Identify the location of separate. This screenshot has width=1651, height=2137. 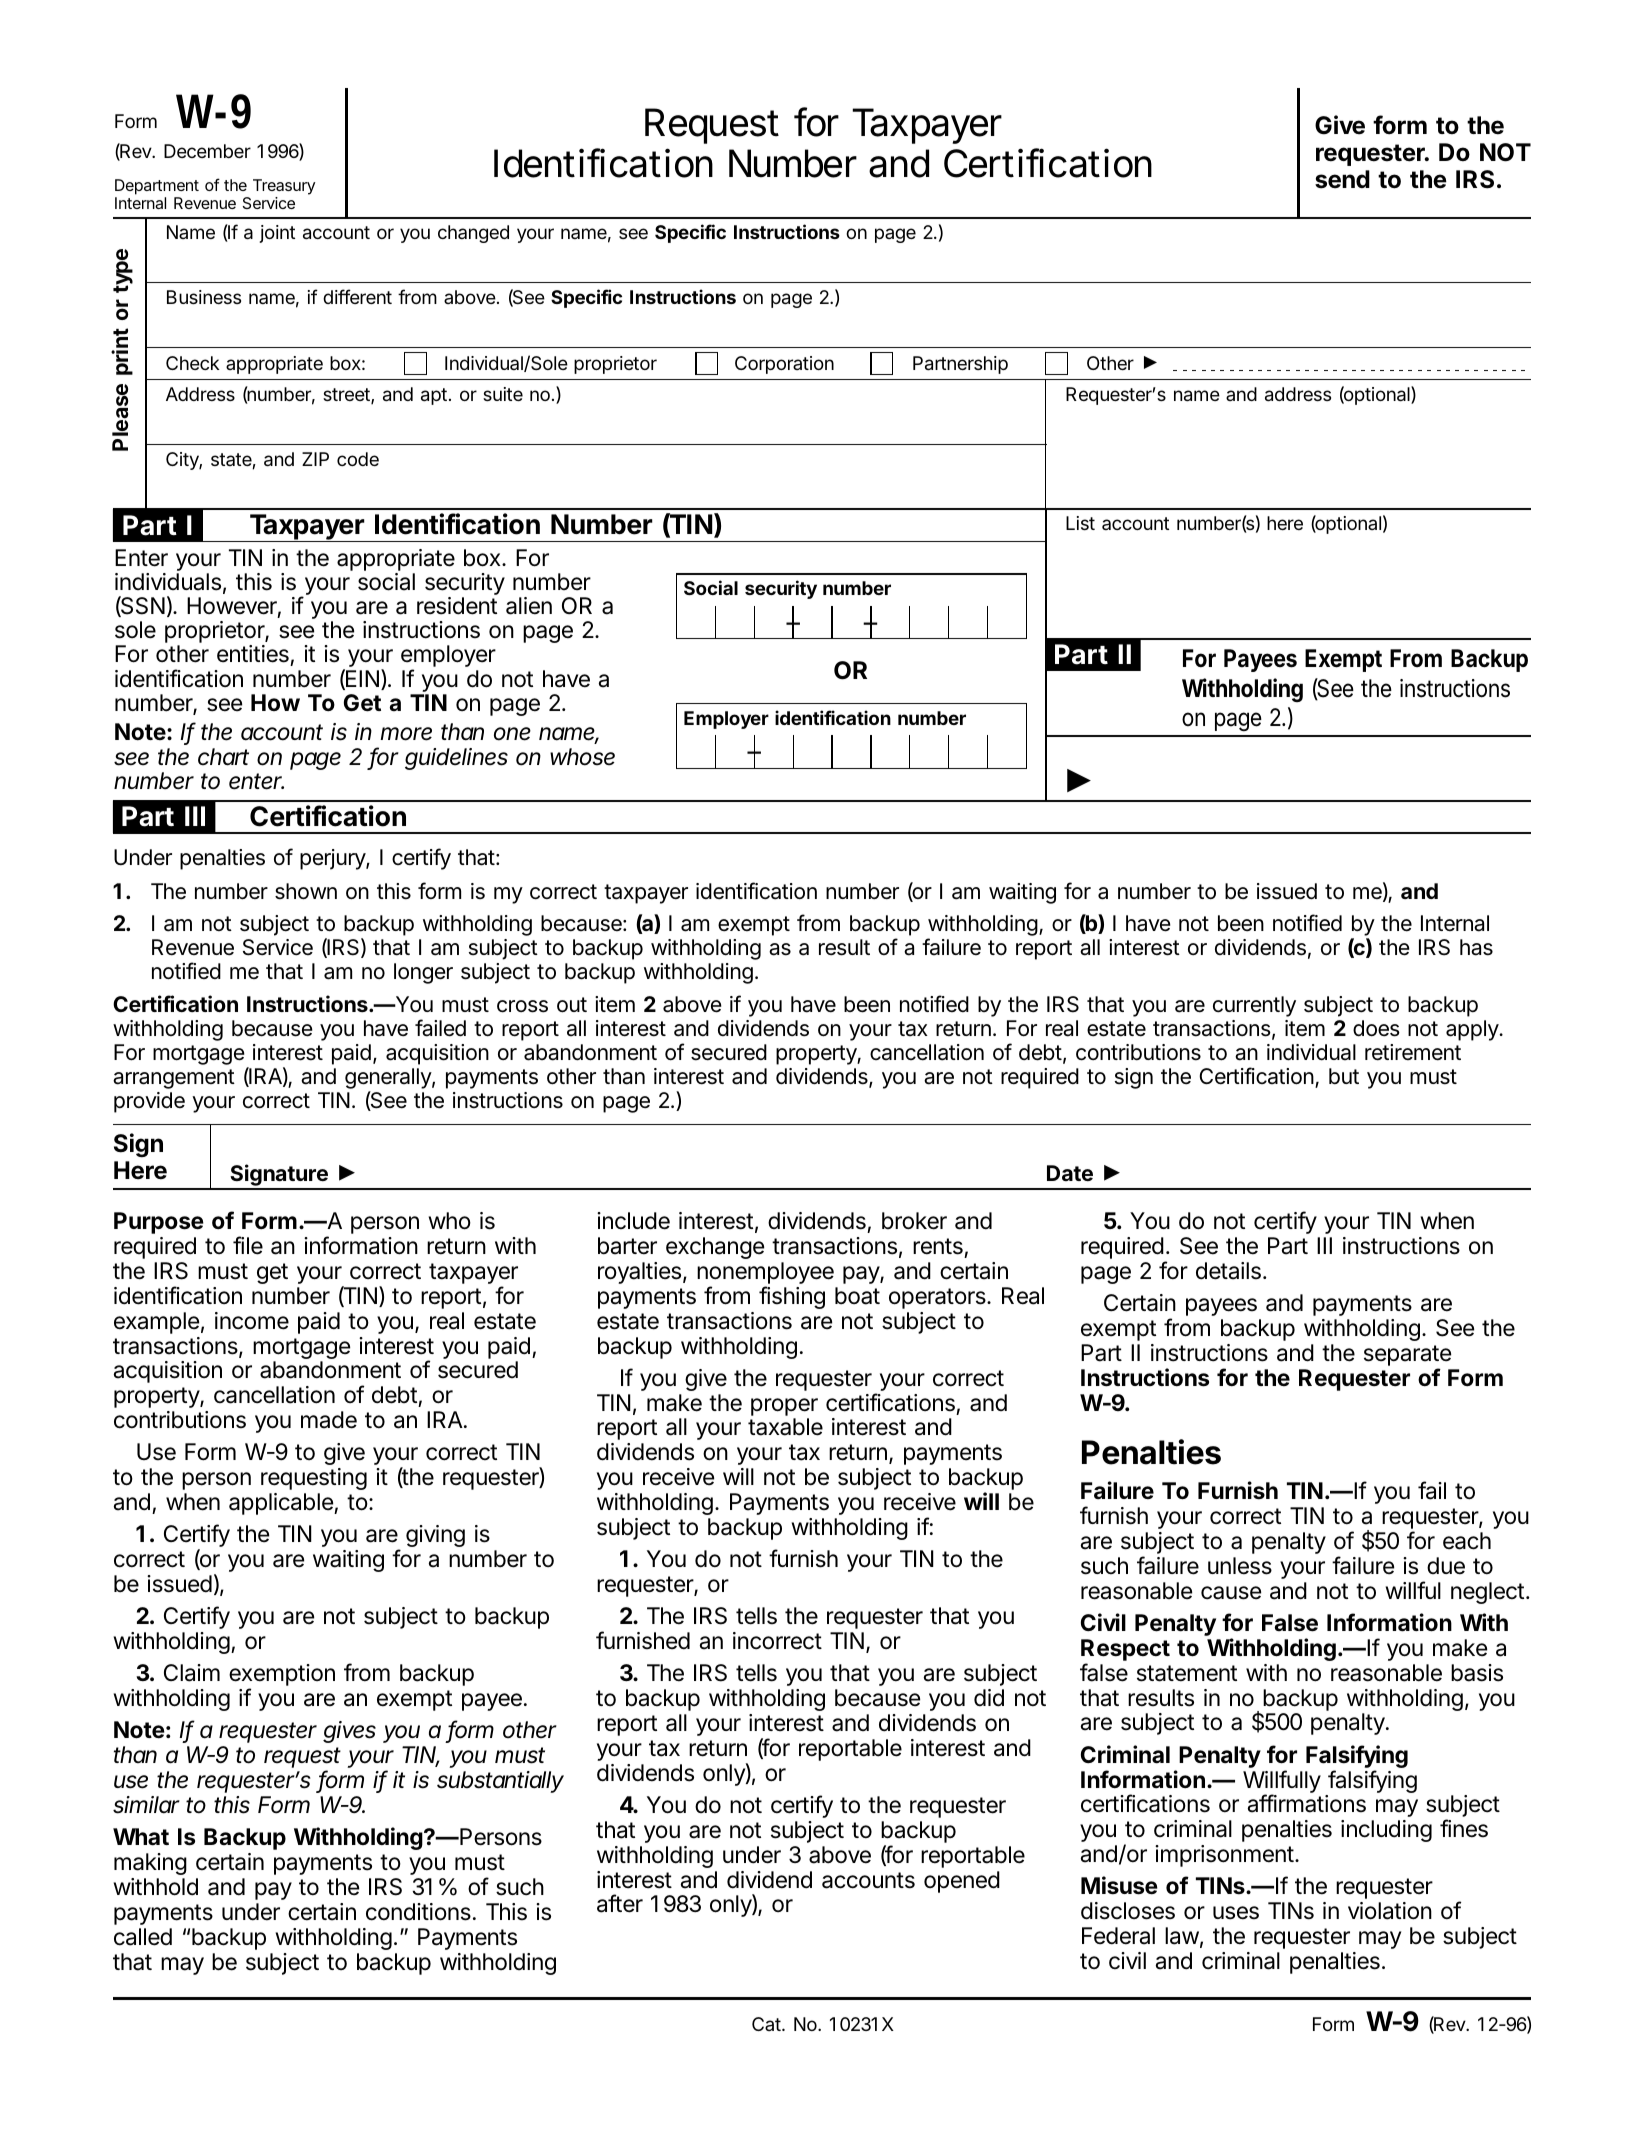
(1407, 1357).
